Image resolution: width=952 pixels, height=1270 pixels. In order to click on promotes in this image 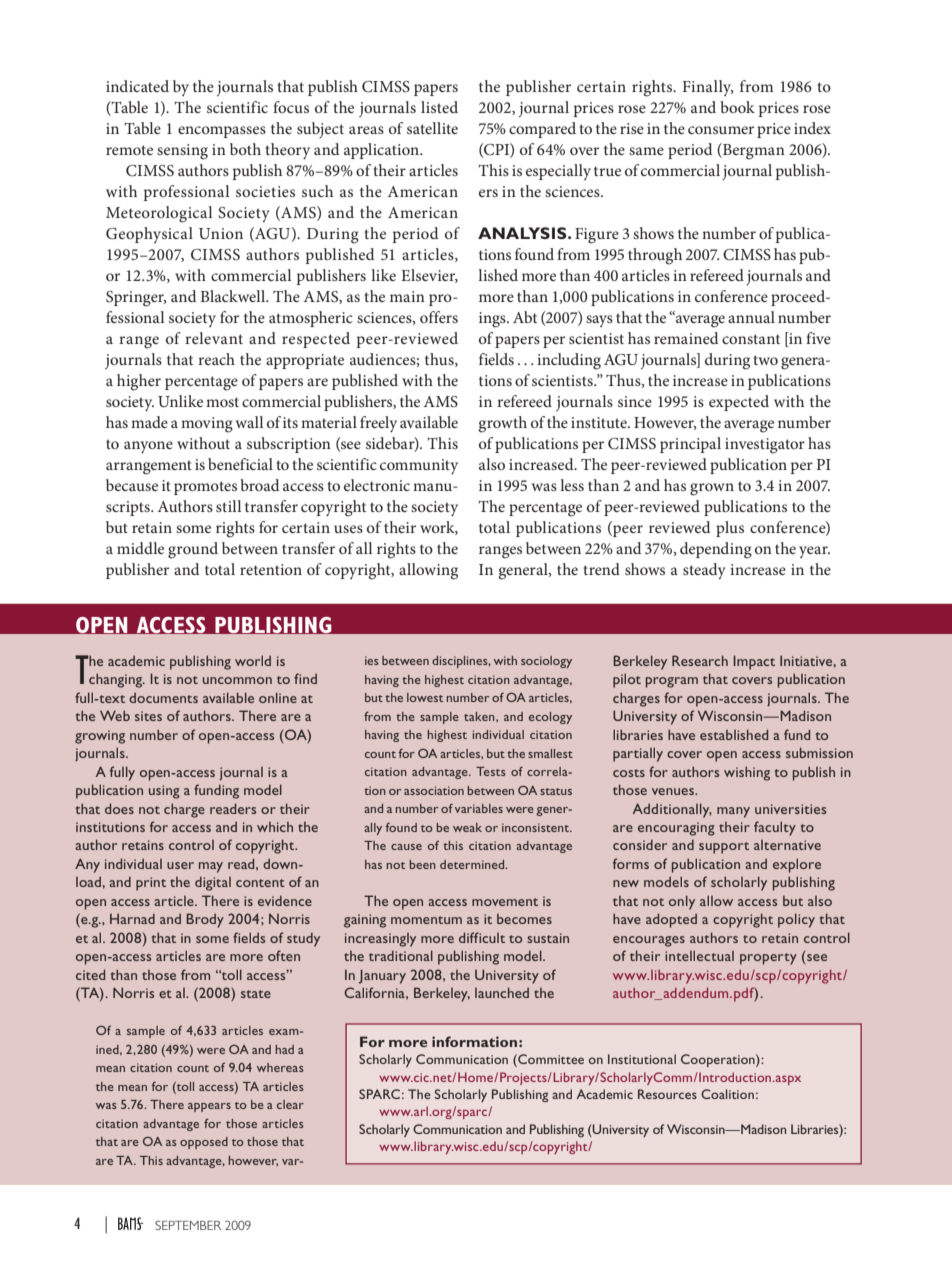, I will do `click(205, 488)`.
